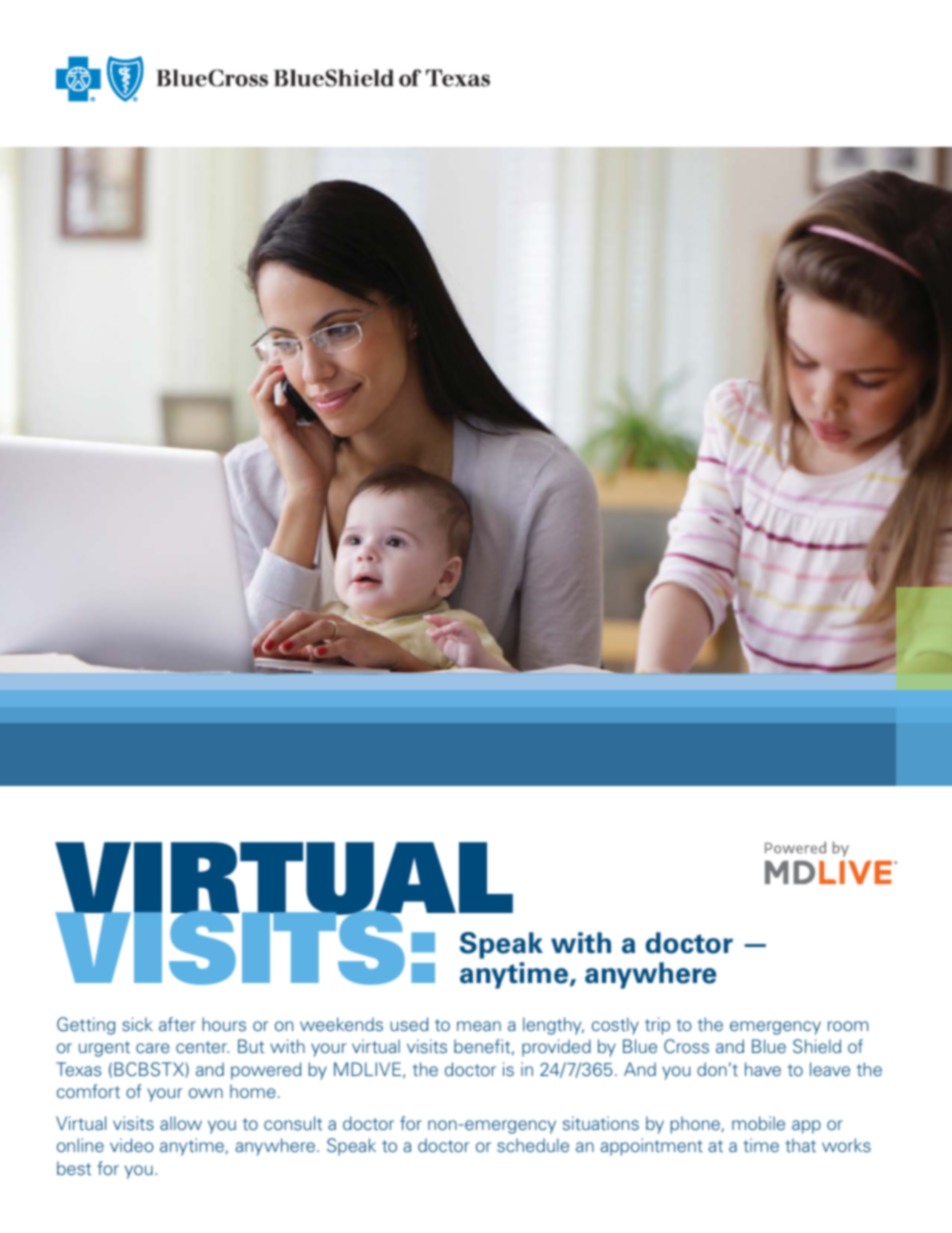  I want to click on that, so click(800, 1145).
